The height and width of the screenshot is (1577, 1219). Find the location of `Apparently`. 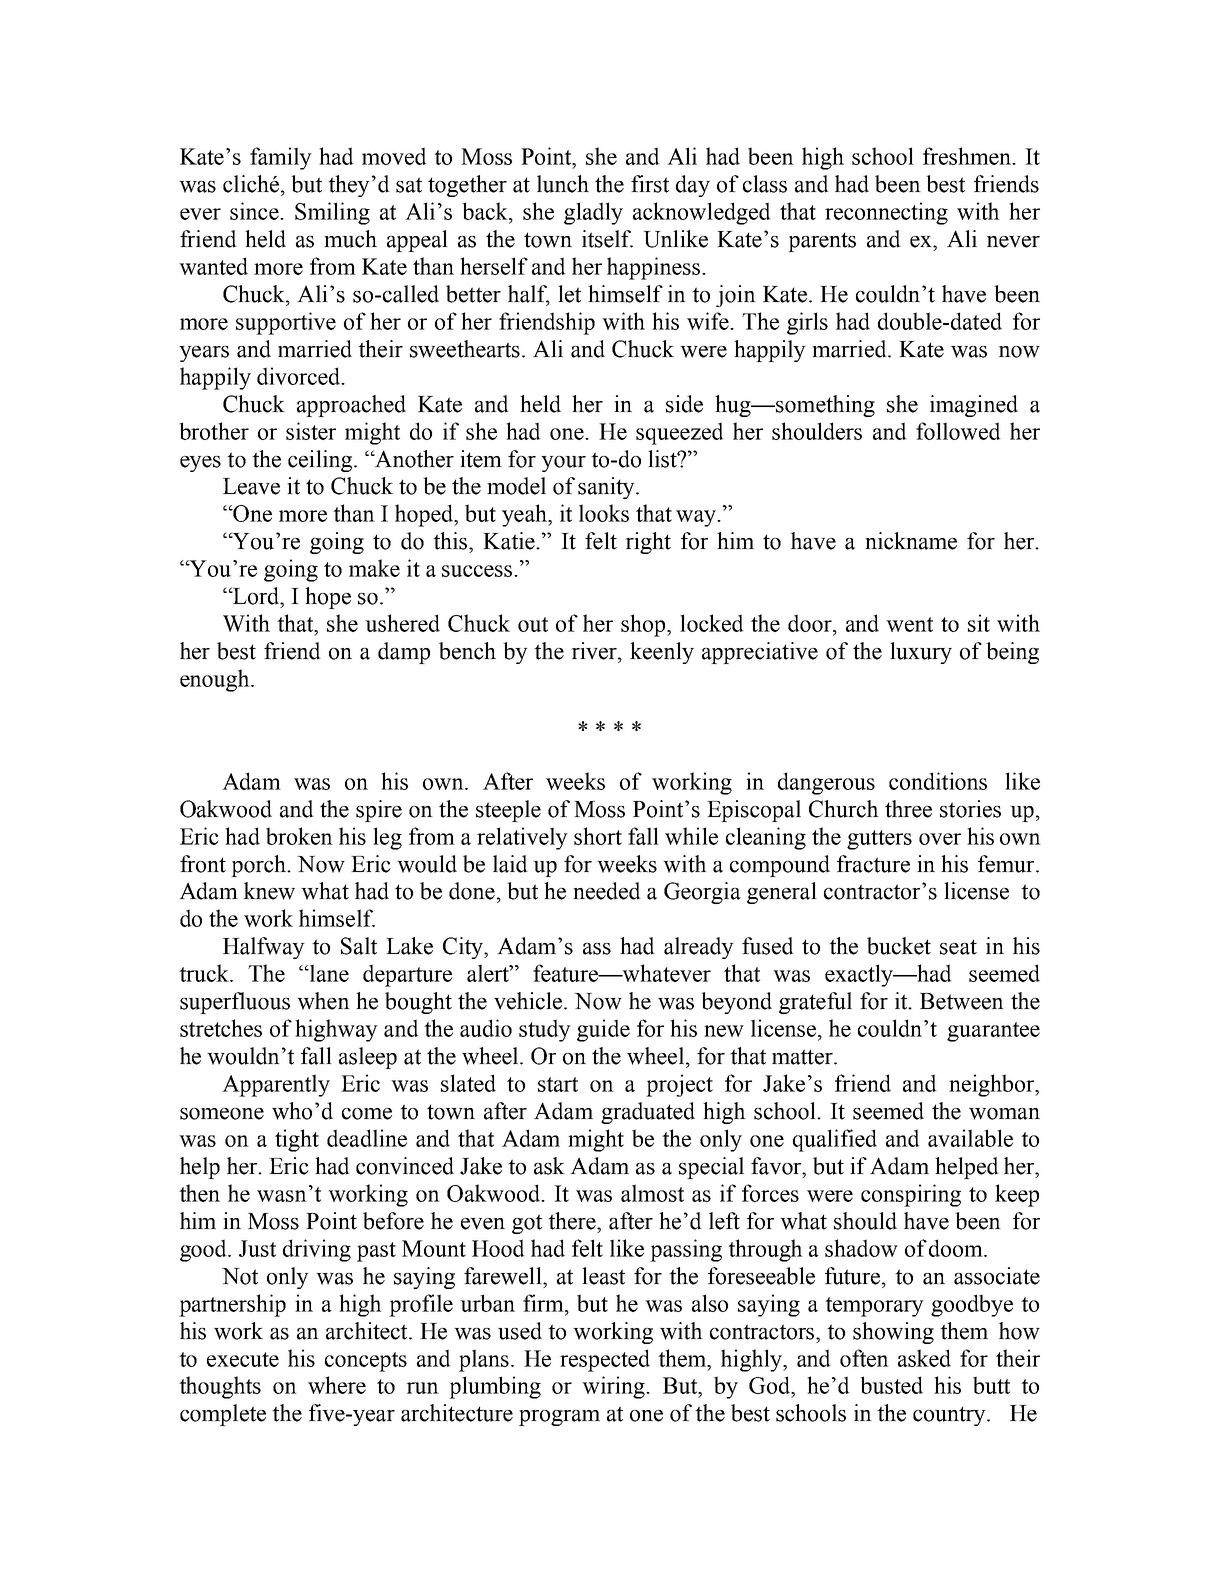

Apparently is located at coordinates (276, 1085).
